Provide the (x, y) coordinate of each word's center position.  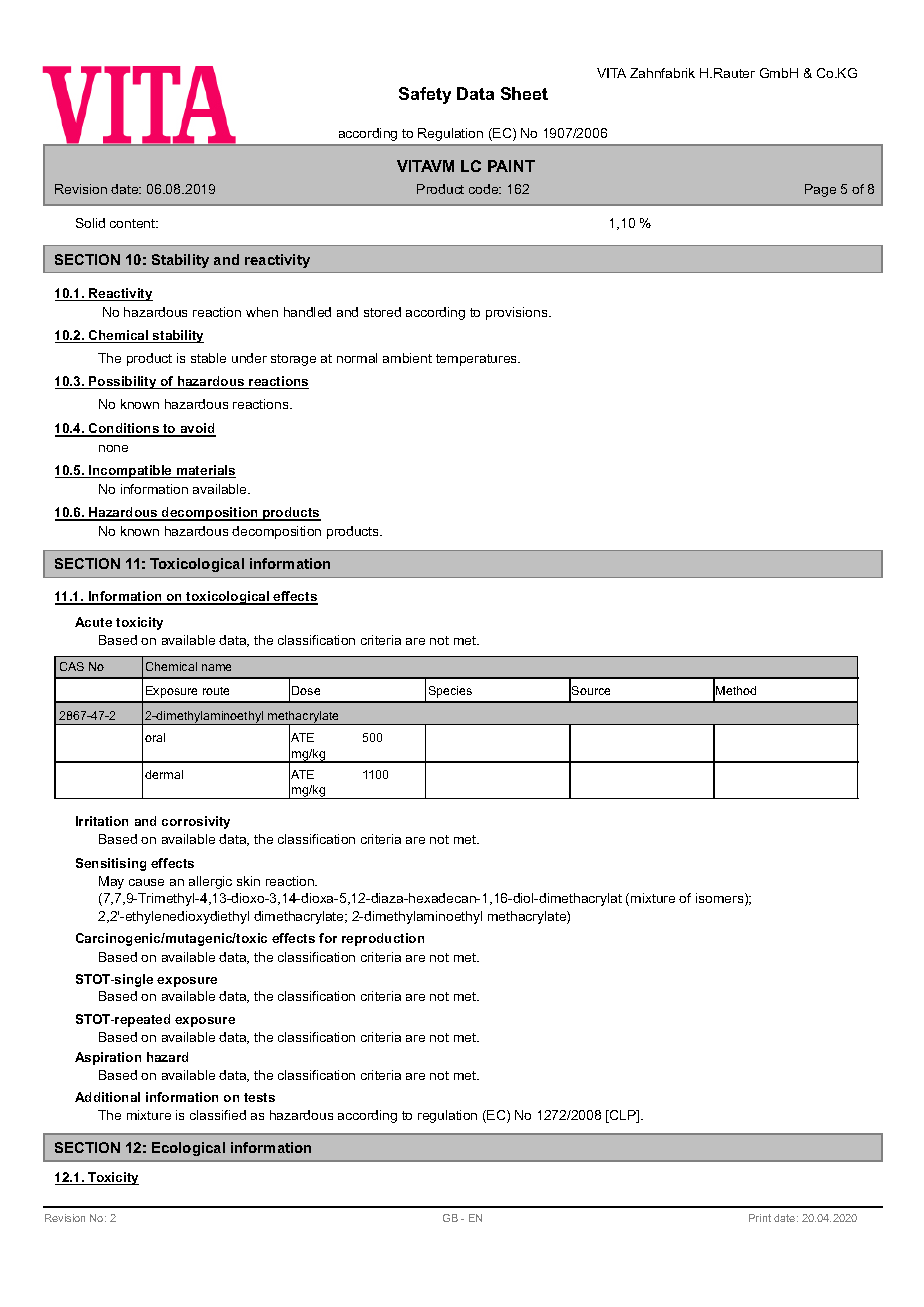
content (134, 223)
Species (450, 692)
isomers (721, 899)
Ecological (188, 1149)
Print (760, 1218)
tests (259, 1097)
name (216, 667)
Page (820, 190)
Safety (425, 95)
